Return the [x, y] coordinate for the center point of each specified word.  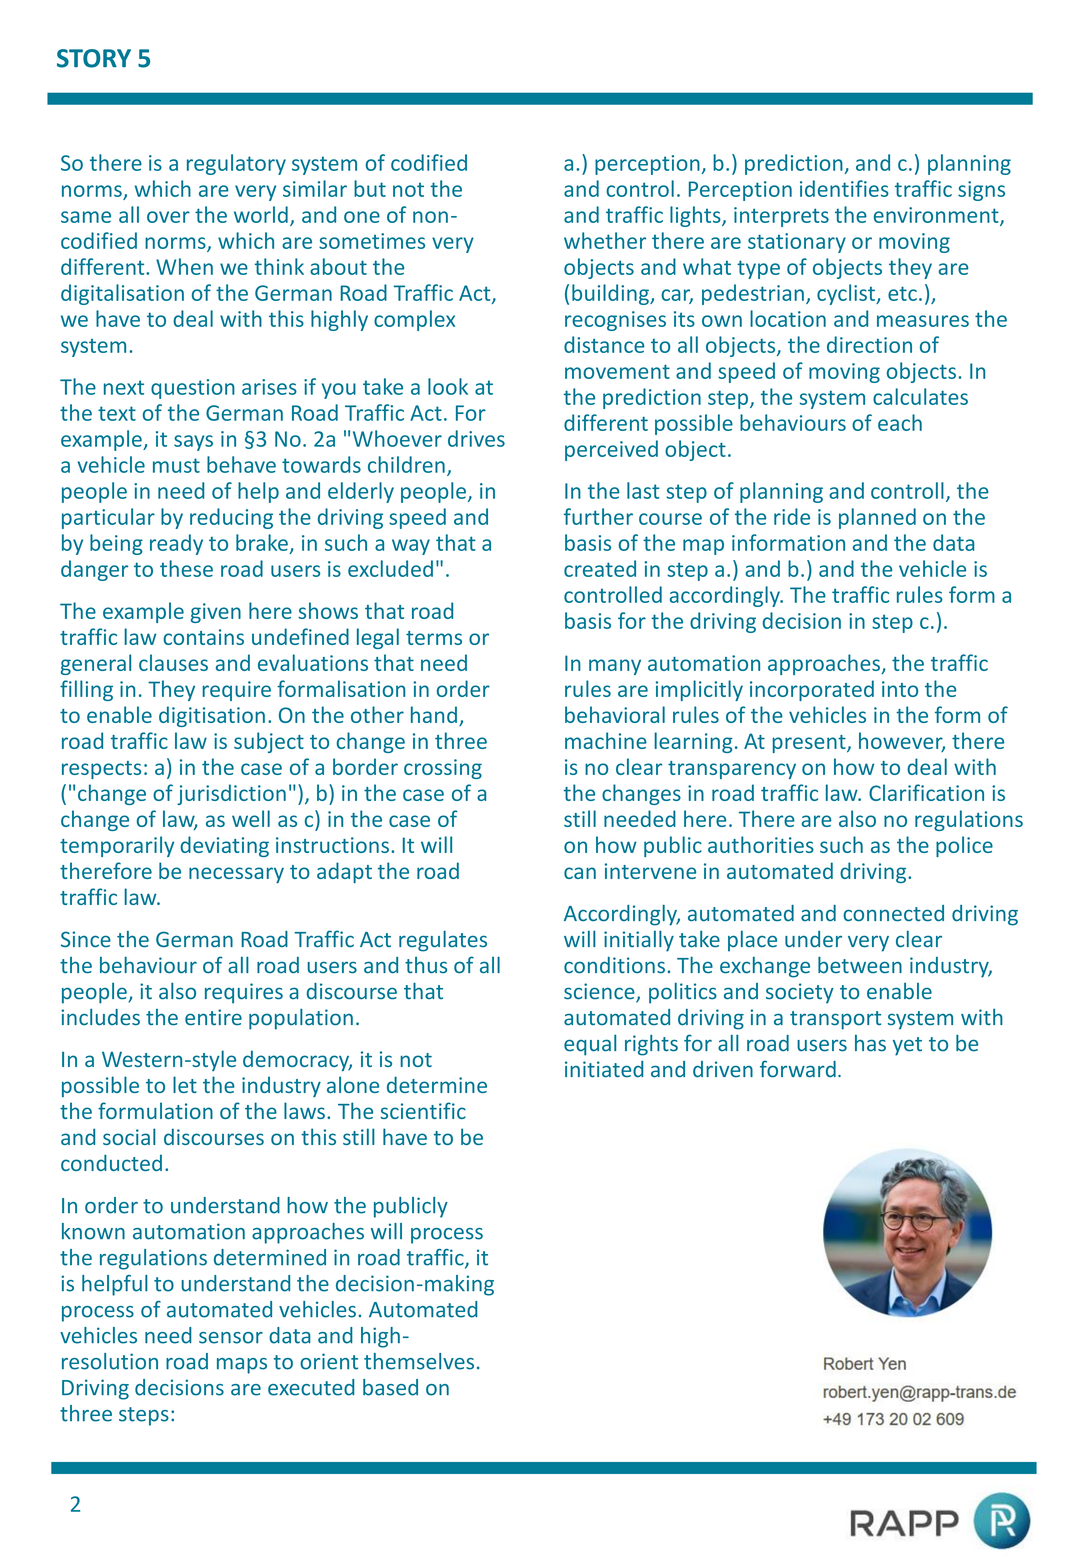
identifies [844, 188]
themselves [419, 1361]
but [370, 188]
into [900, 689]
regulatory [236, 164]
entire [213, 1017]
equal [590, 1045]
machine [606, 740]
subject [269, 742]
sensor [231, 1338]
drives [476, 438]
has [870, 1043]
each [900, 422]
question [193, 389]
